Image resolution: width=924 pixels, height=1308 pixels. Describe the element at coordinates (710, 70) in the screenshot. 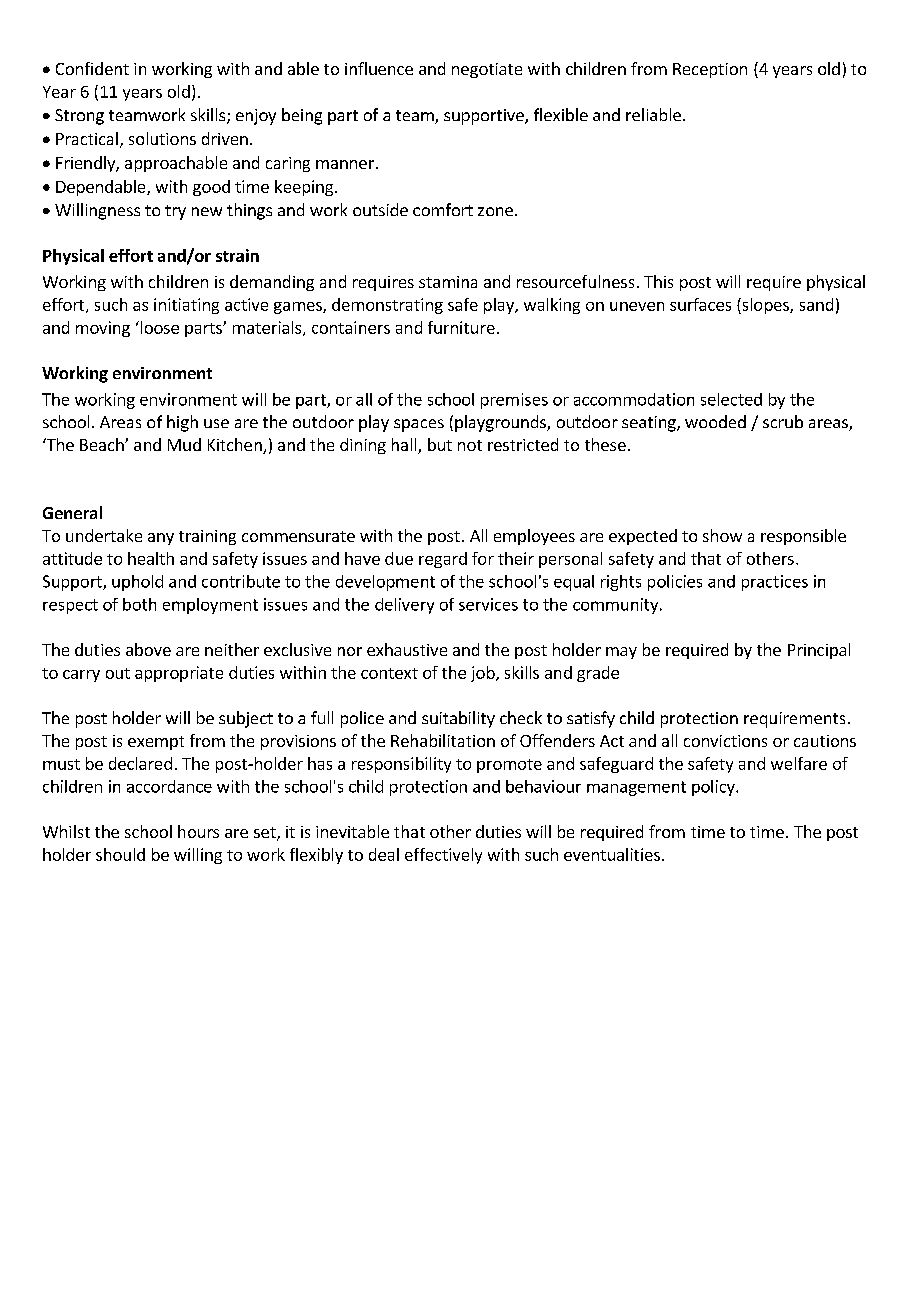

I see `Reception` at that location.
